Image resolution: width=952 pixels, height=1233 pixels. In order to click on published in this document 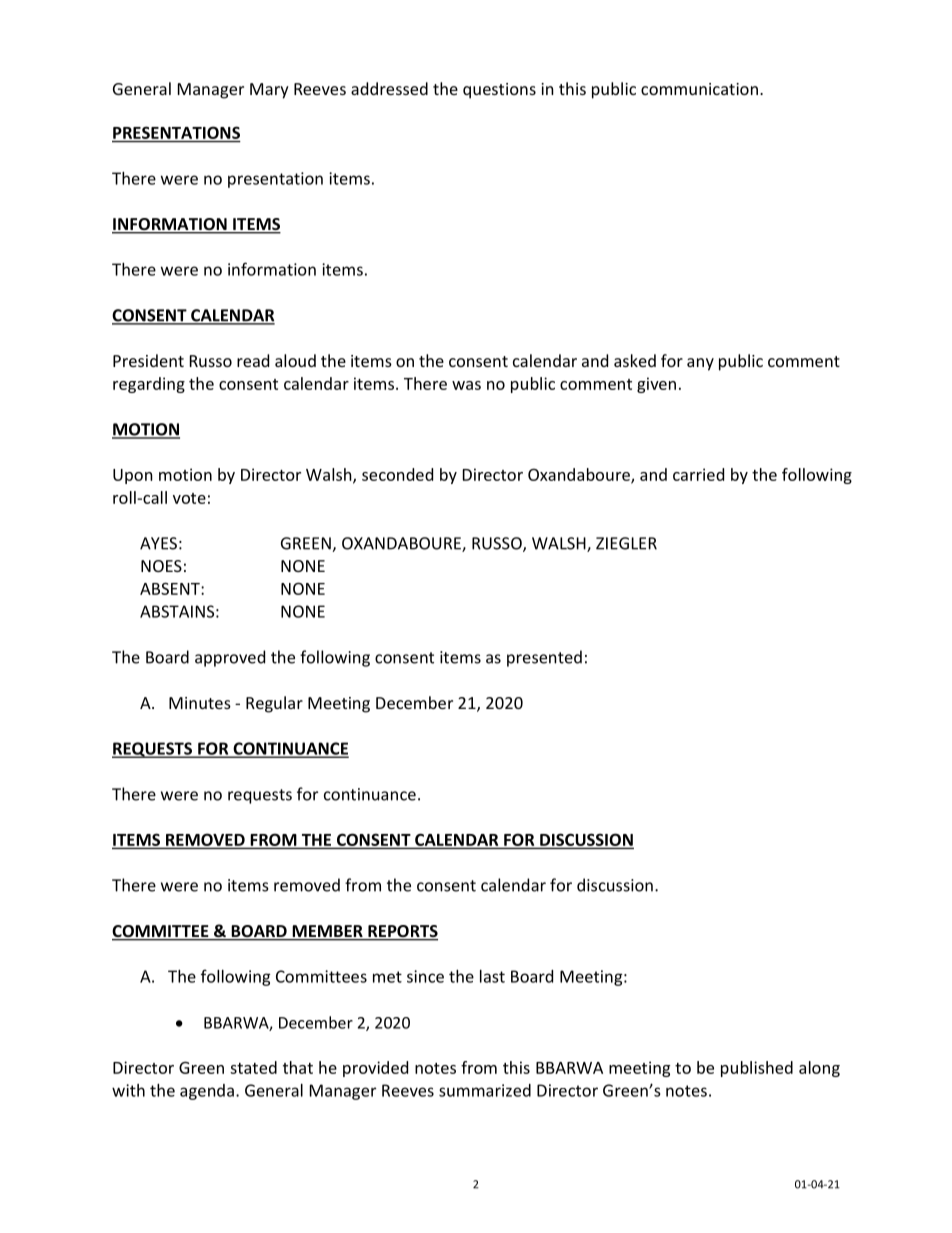, I will do `click(757, 1069)`.
